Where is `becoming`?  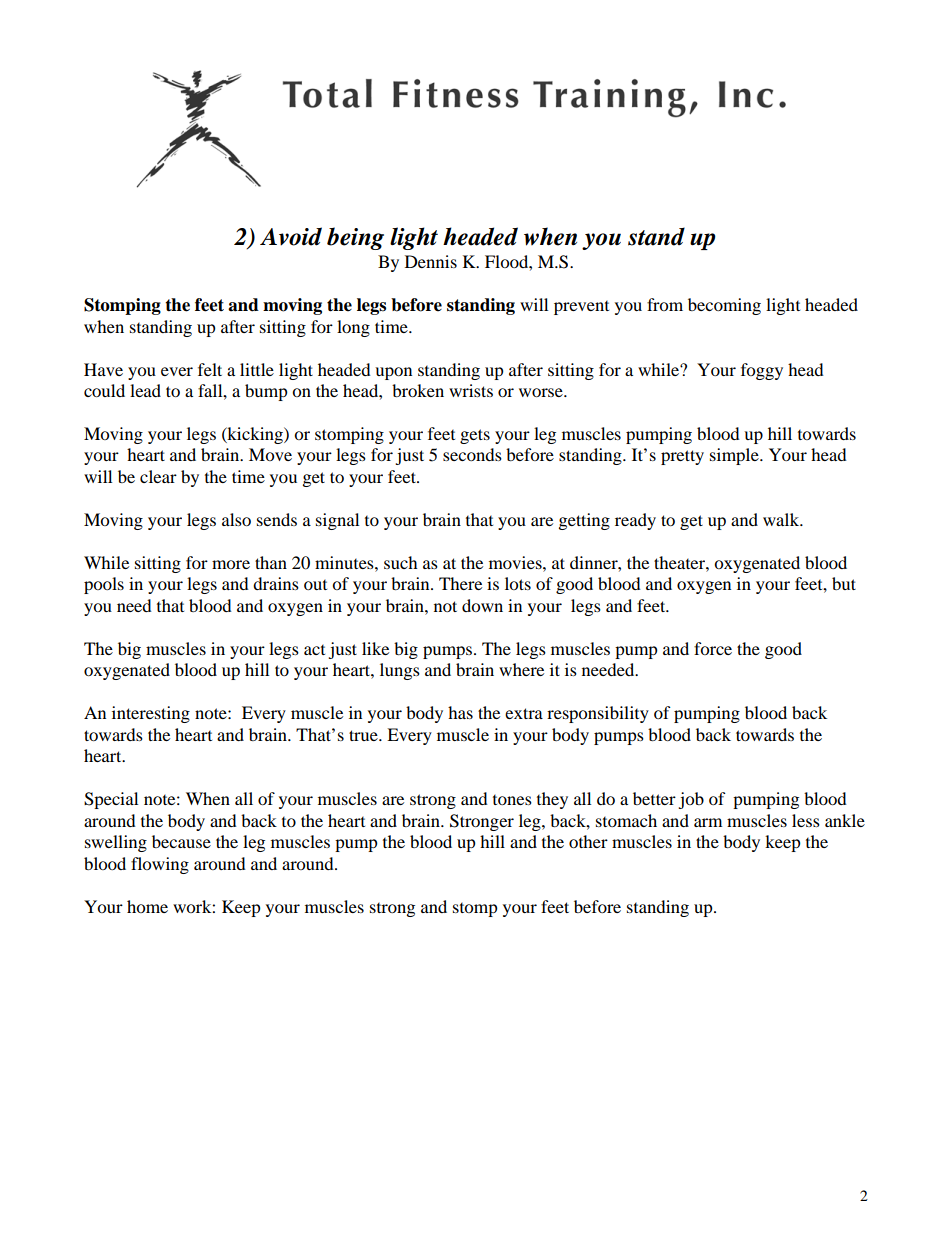 becoming is located at coordinates (724, 306).
